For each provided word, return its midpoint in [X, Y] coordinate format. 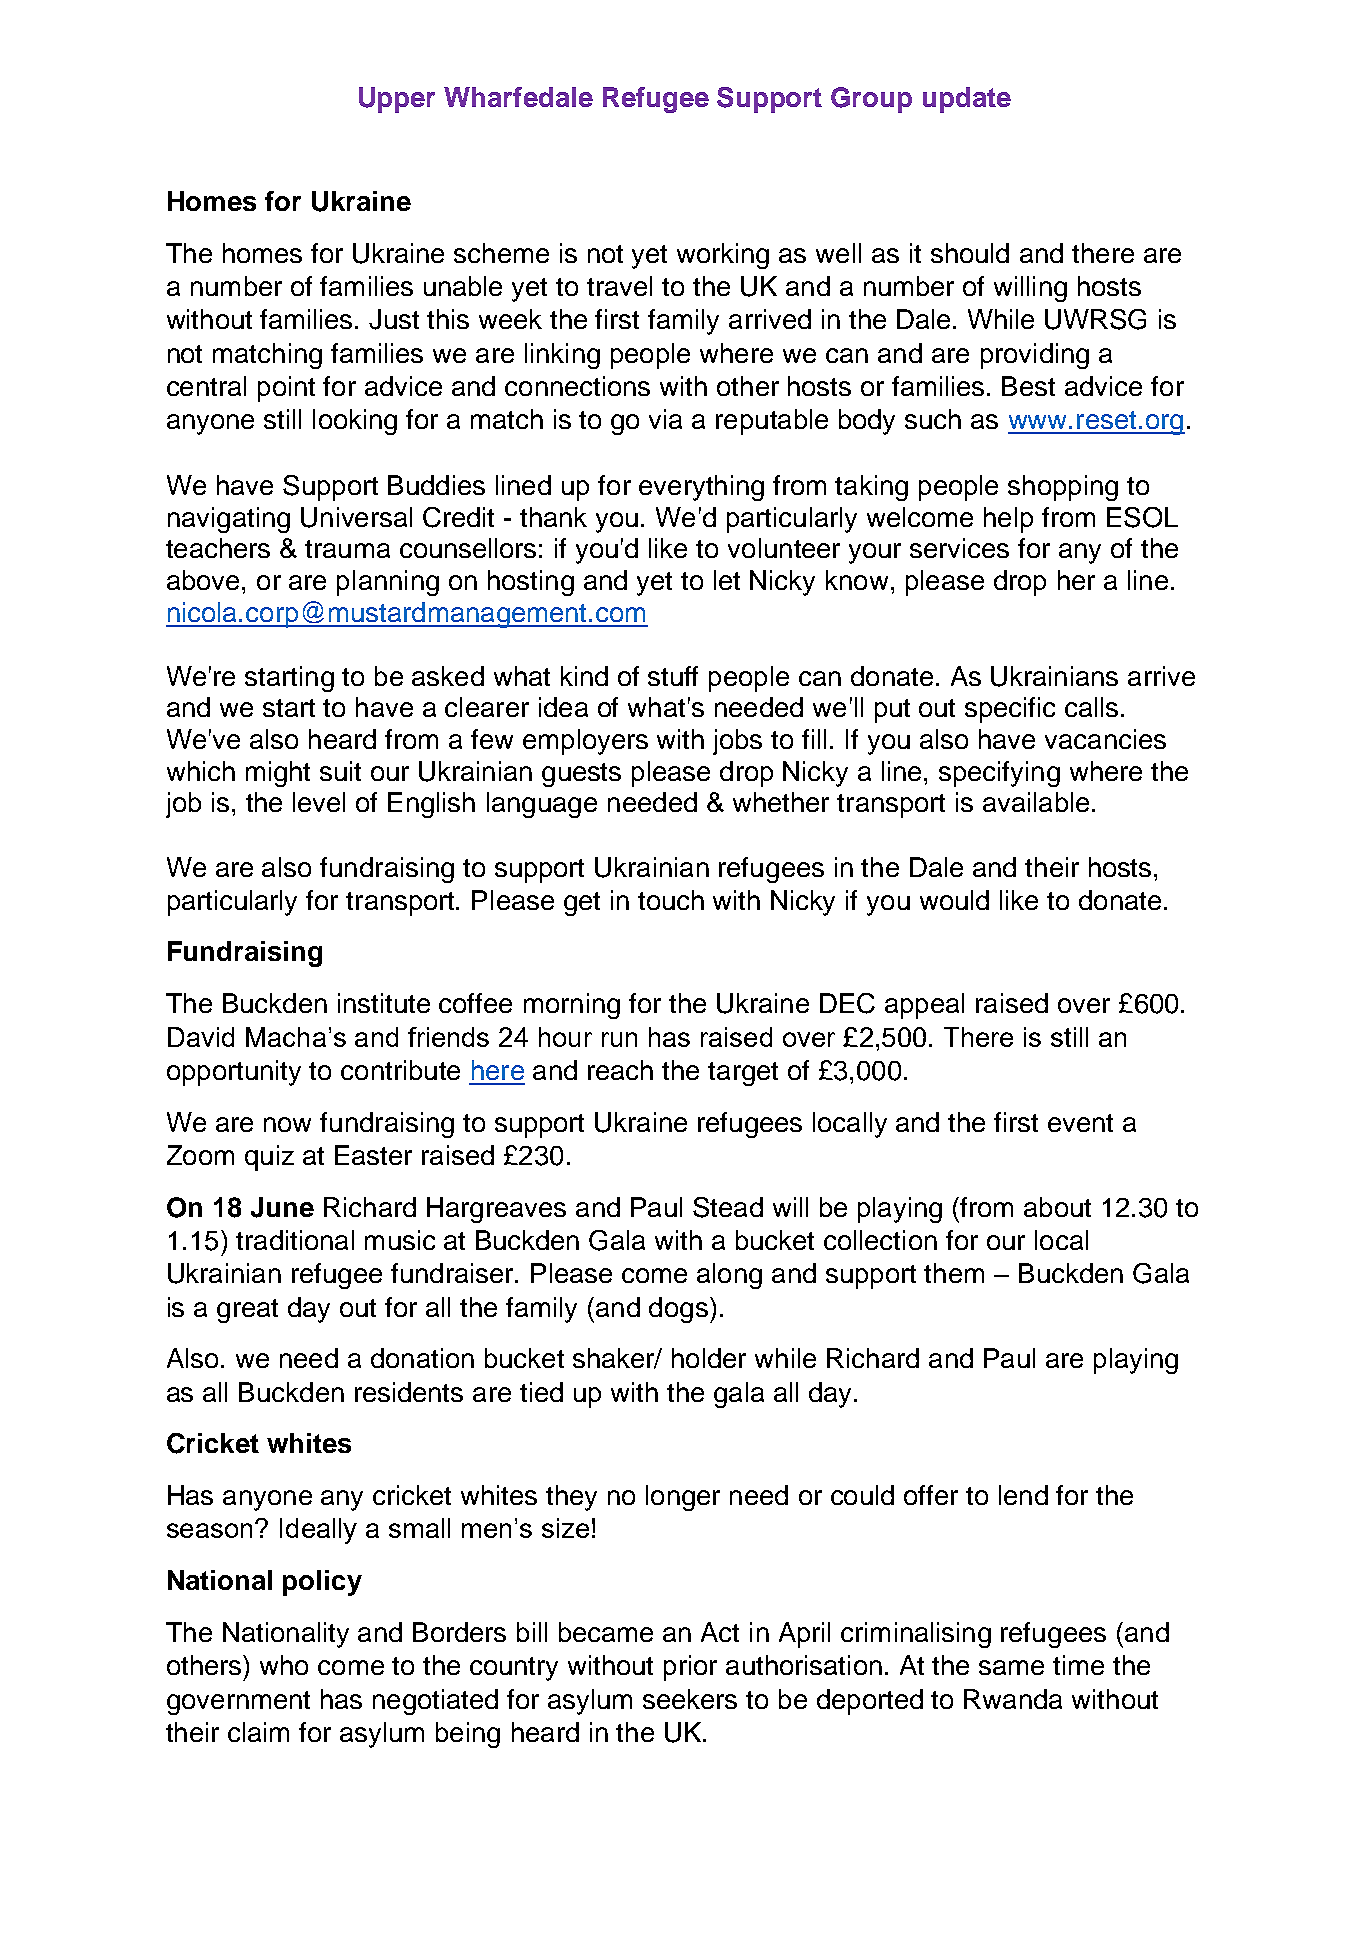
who [284, 1665]
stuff [673, 676]
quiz [269, 1158]
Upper [397, 100]
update [967, 100]
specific [1010, 710]
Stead [728, 1207]
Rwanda [1013, 1699]
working [723, 256]
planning [388, 583]
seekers [690, 1699]
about [1057, 1207]
